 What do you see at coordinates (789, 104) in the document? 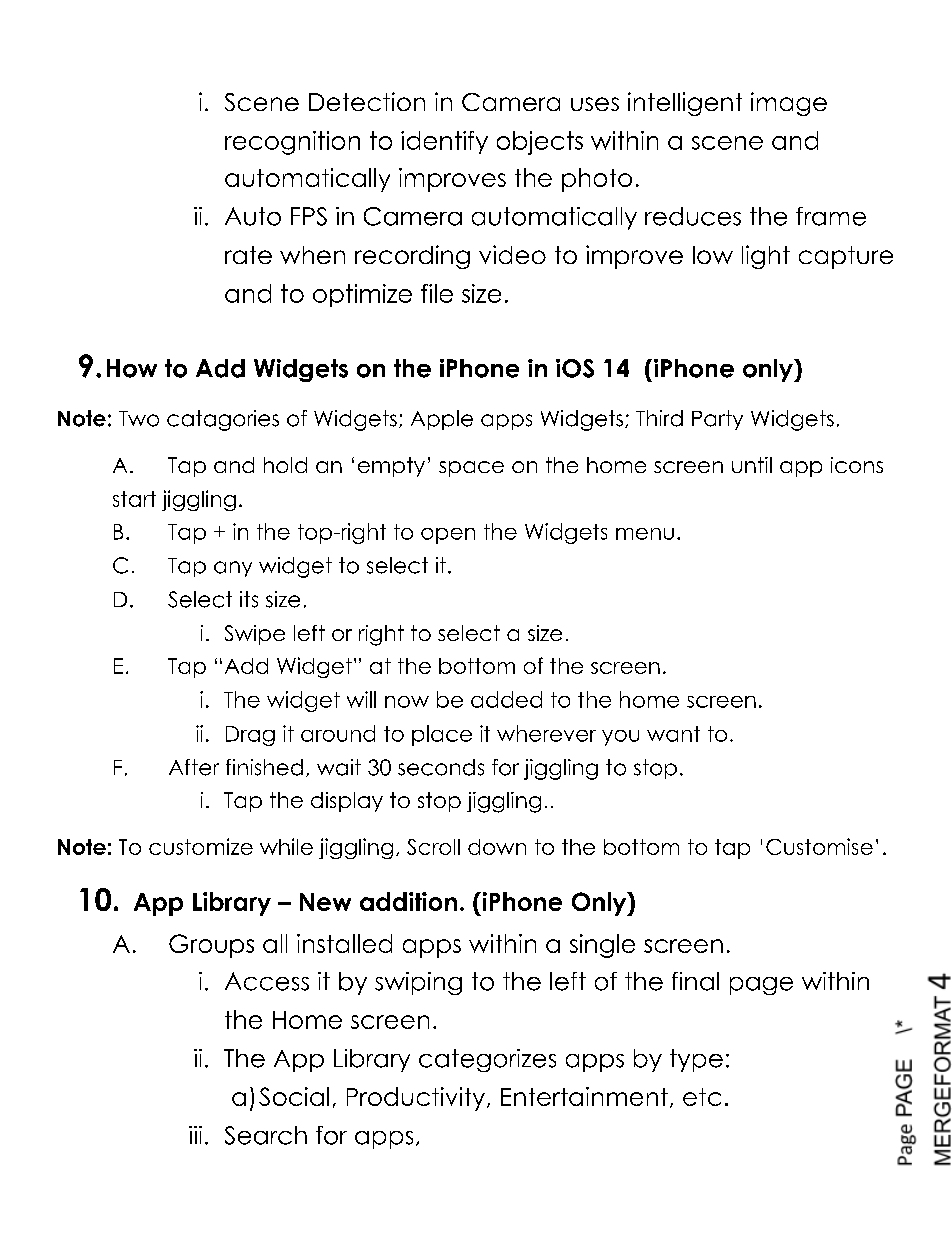
I see `image` at bounding box center [789, 104].
